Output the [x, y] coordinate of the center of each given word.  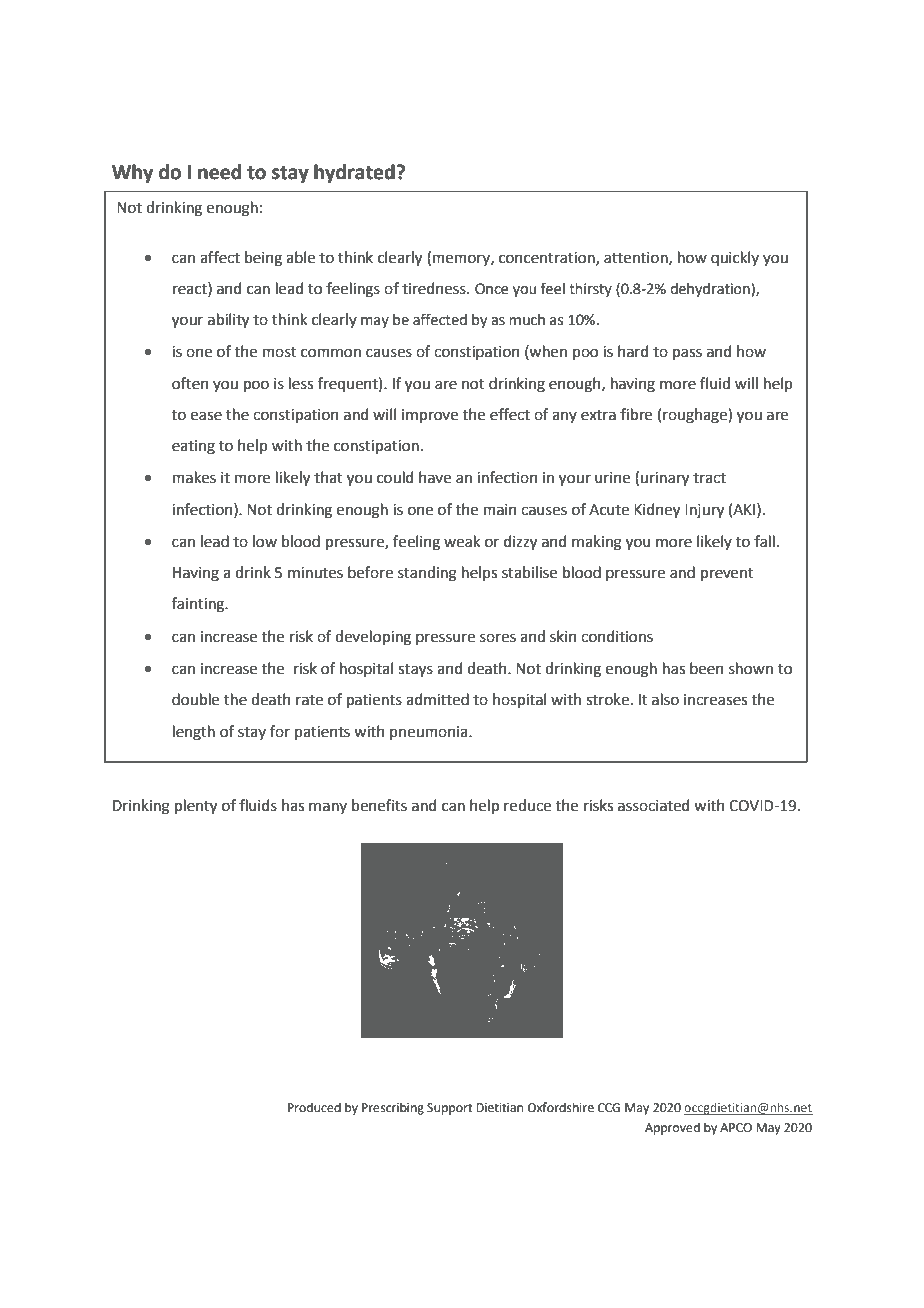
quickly [735, 258]
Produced [314, 1107]
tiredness [435, 288]
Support [450, 1109]
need [219, 172]
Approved [672, 1128]
